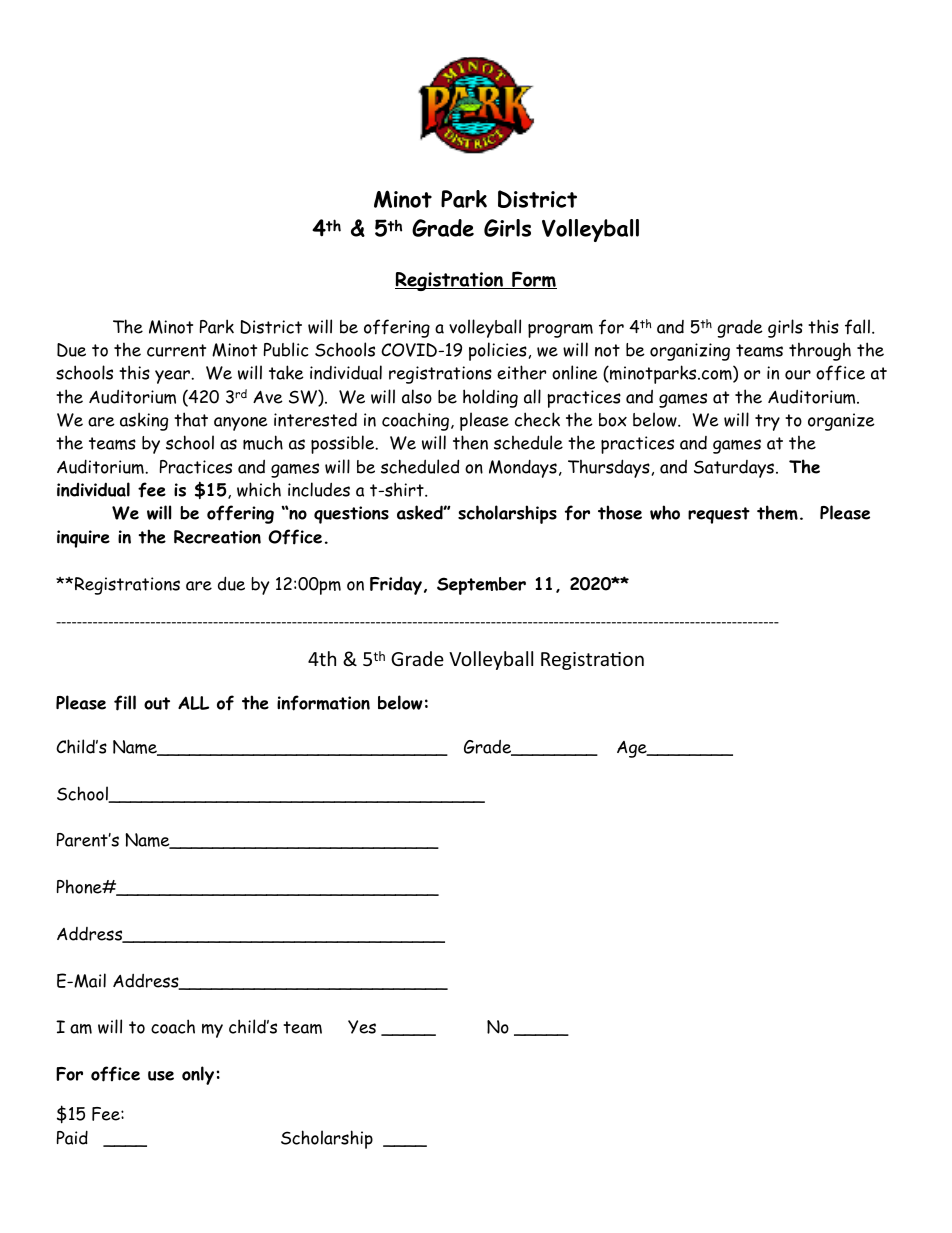  I want to click on Recreation, so click(217, 537).
